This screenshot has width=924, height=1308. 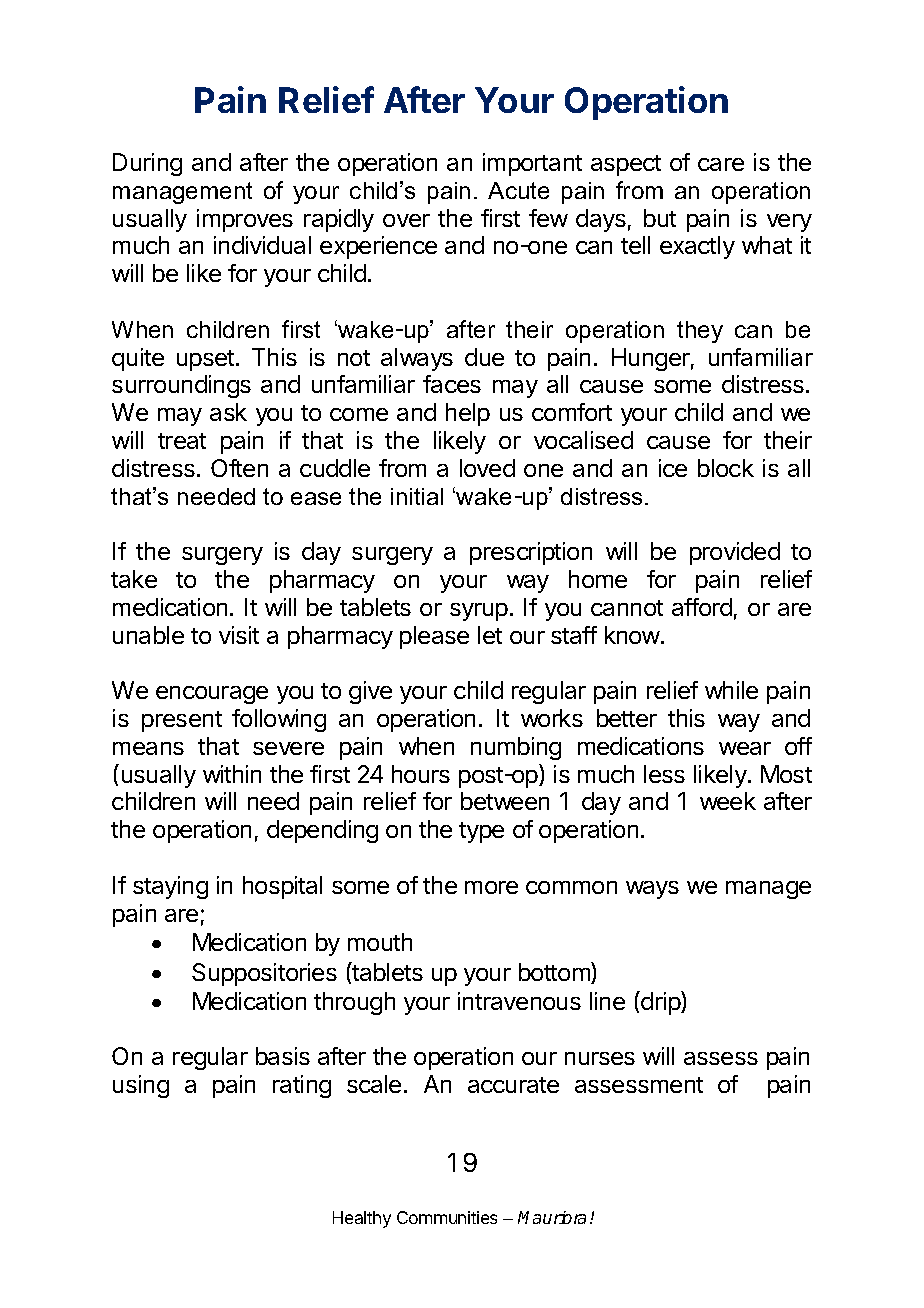 I want to click on Acute, so click(x=518, y=190).
